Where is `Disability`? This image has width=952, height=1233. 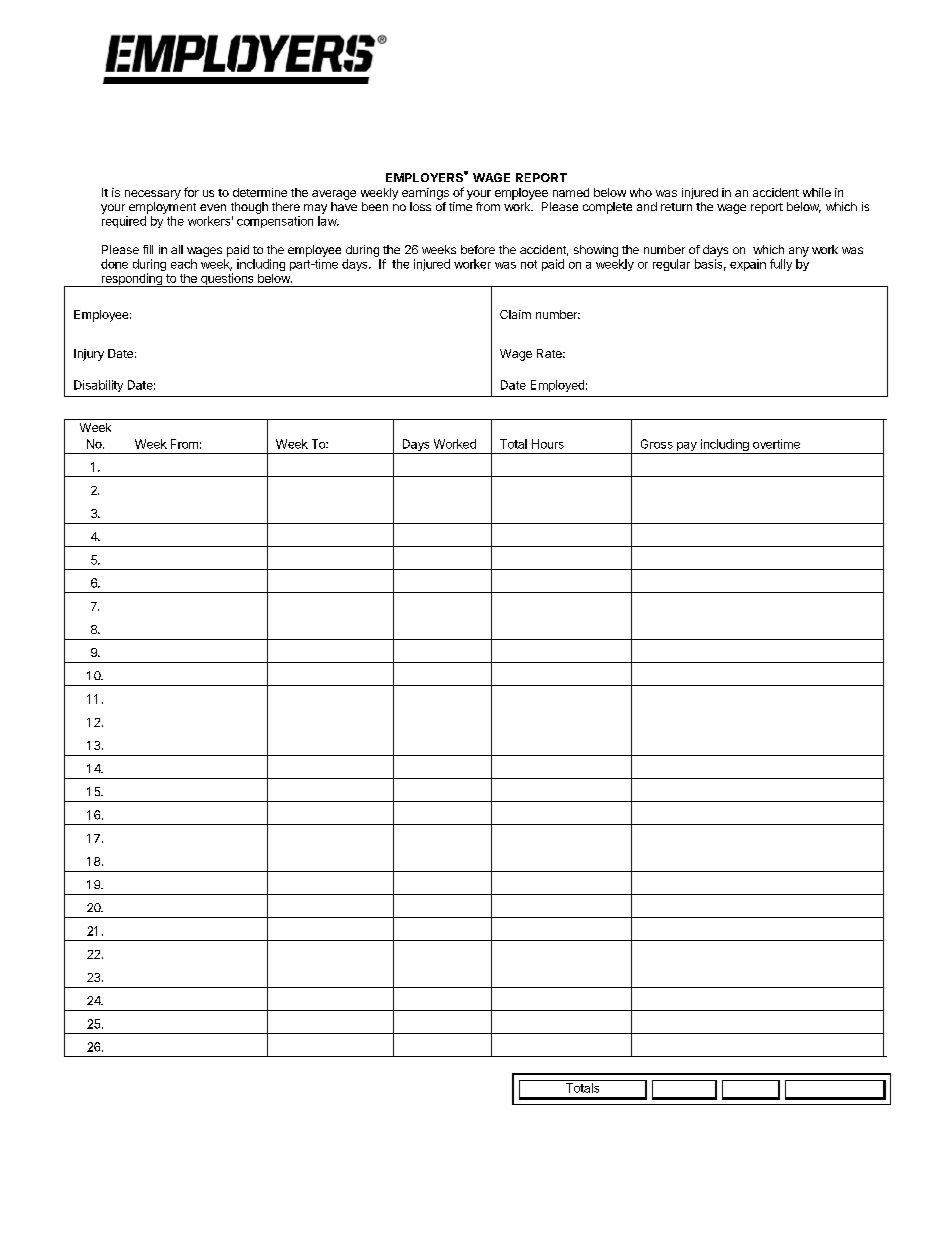 Disability is located at coordinates (98, 386).
